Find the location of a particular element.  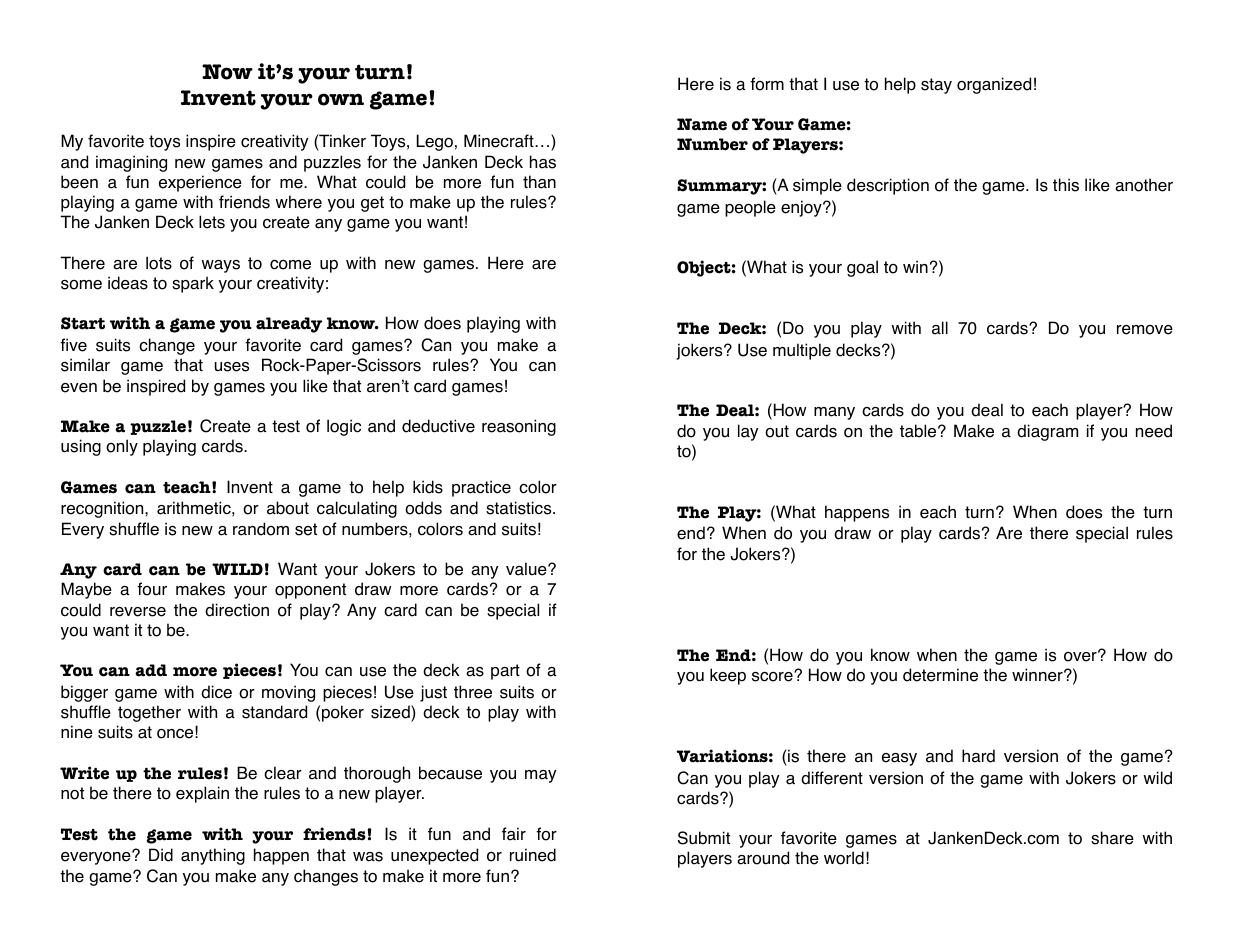

add is located at coordinates (151, 670).
